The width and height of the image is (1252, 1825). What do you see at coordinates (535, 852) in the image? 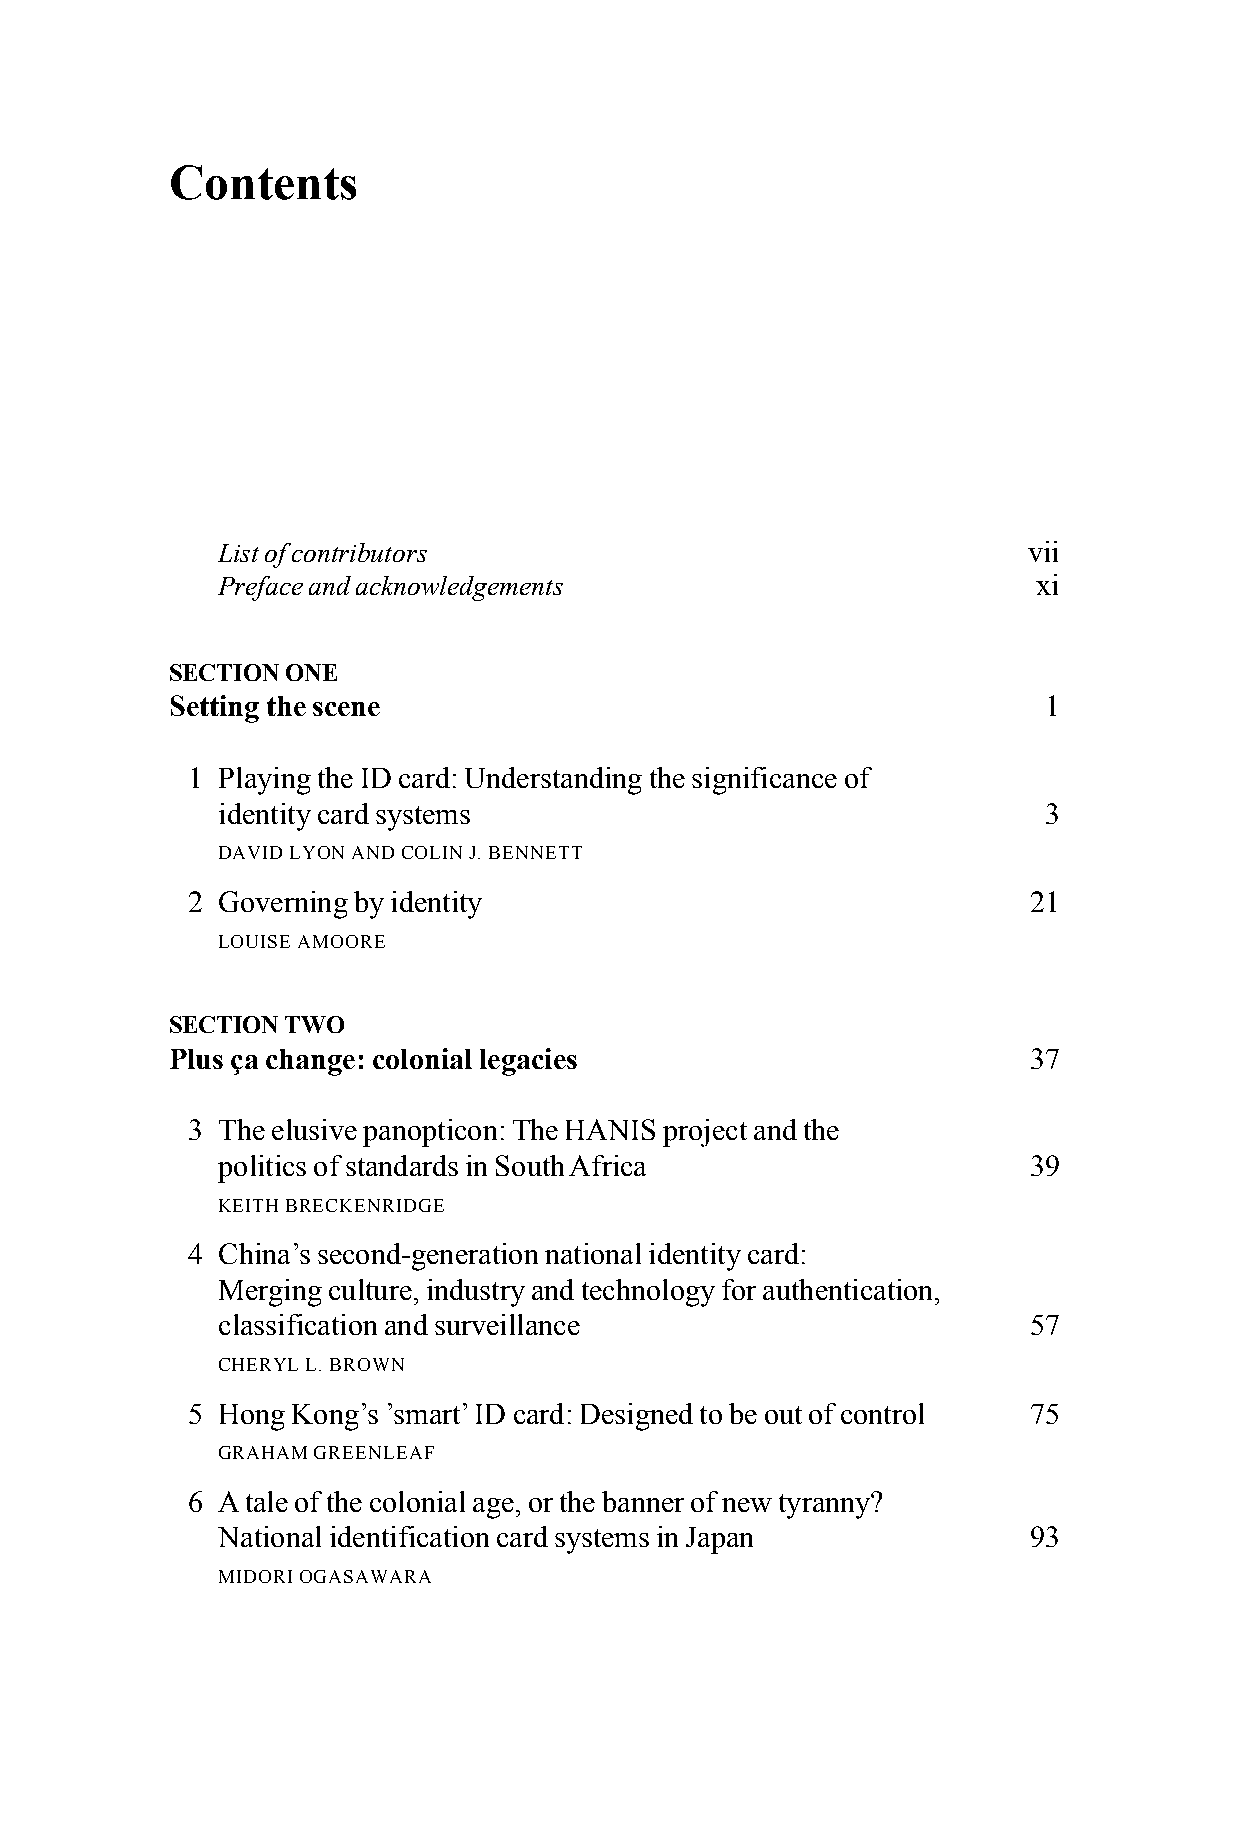
I see `BENNETT` at bounding box center [535, 852].
